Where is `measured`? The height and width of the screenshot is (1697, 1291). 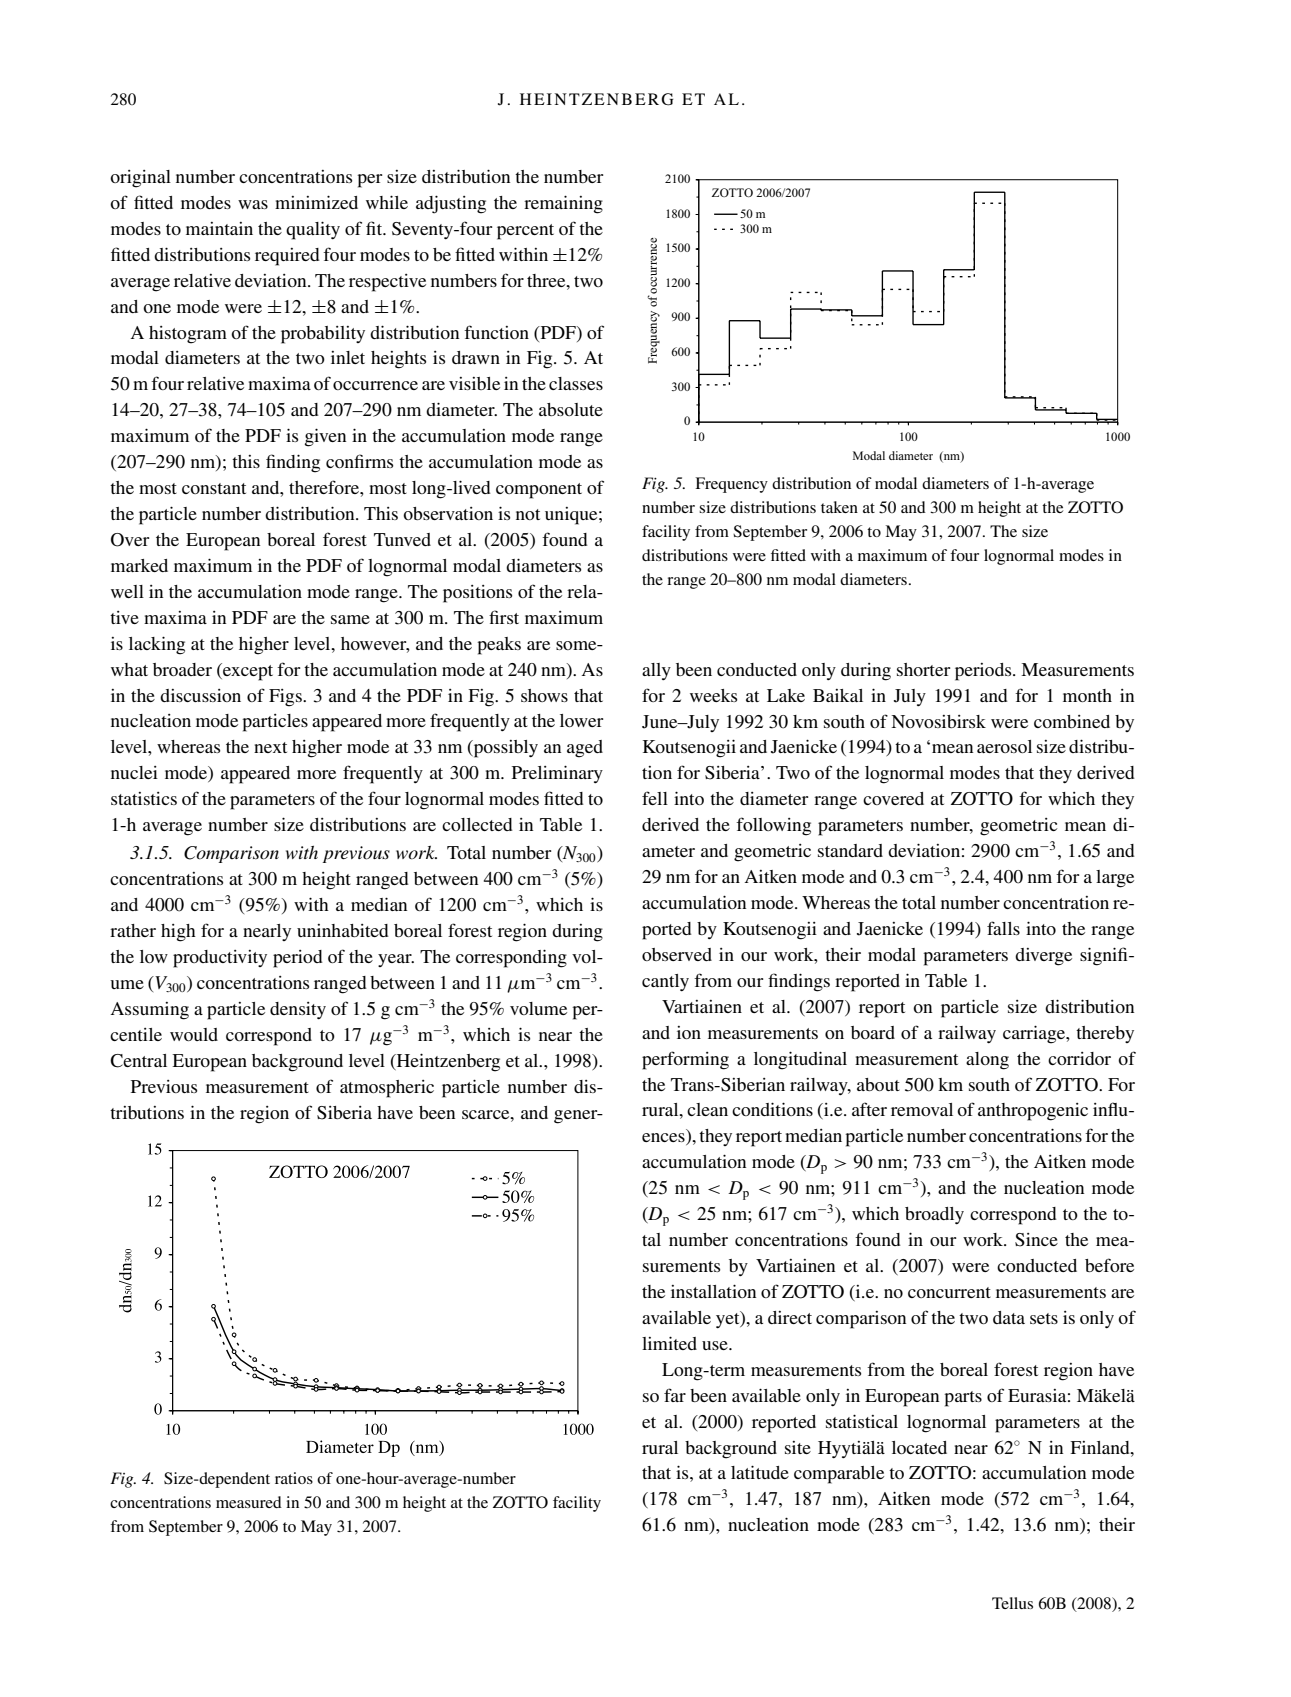
measured is located at coordinates (249, 1502).
